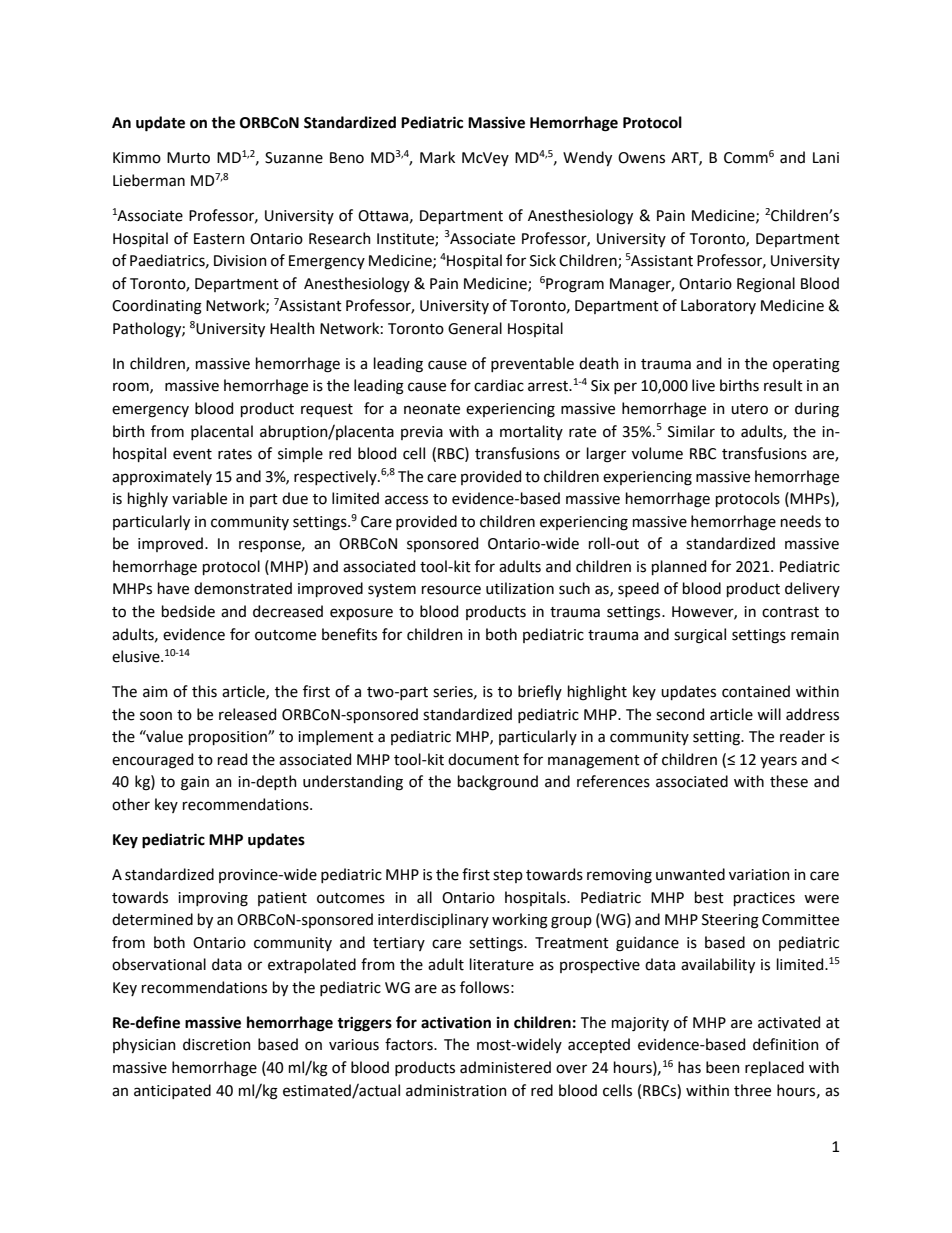 The image size is (952, 1233). What do you see at coordinates (195, 783) in the document?
I see `gain` at bounding box center [195, 783].
